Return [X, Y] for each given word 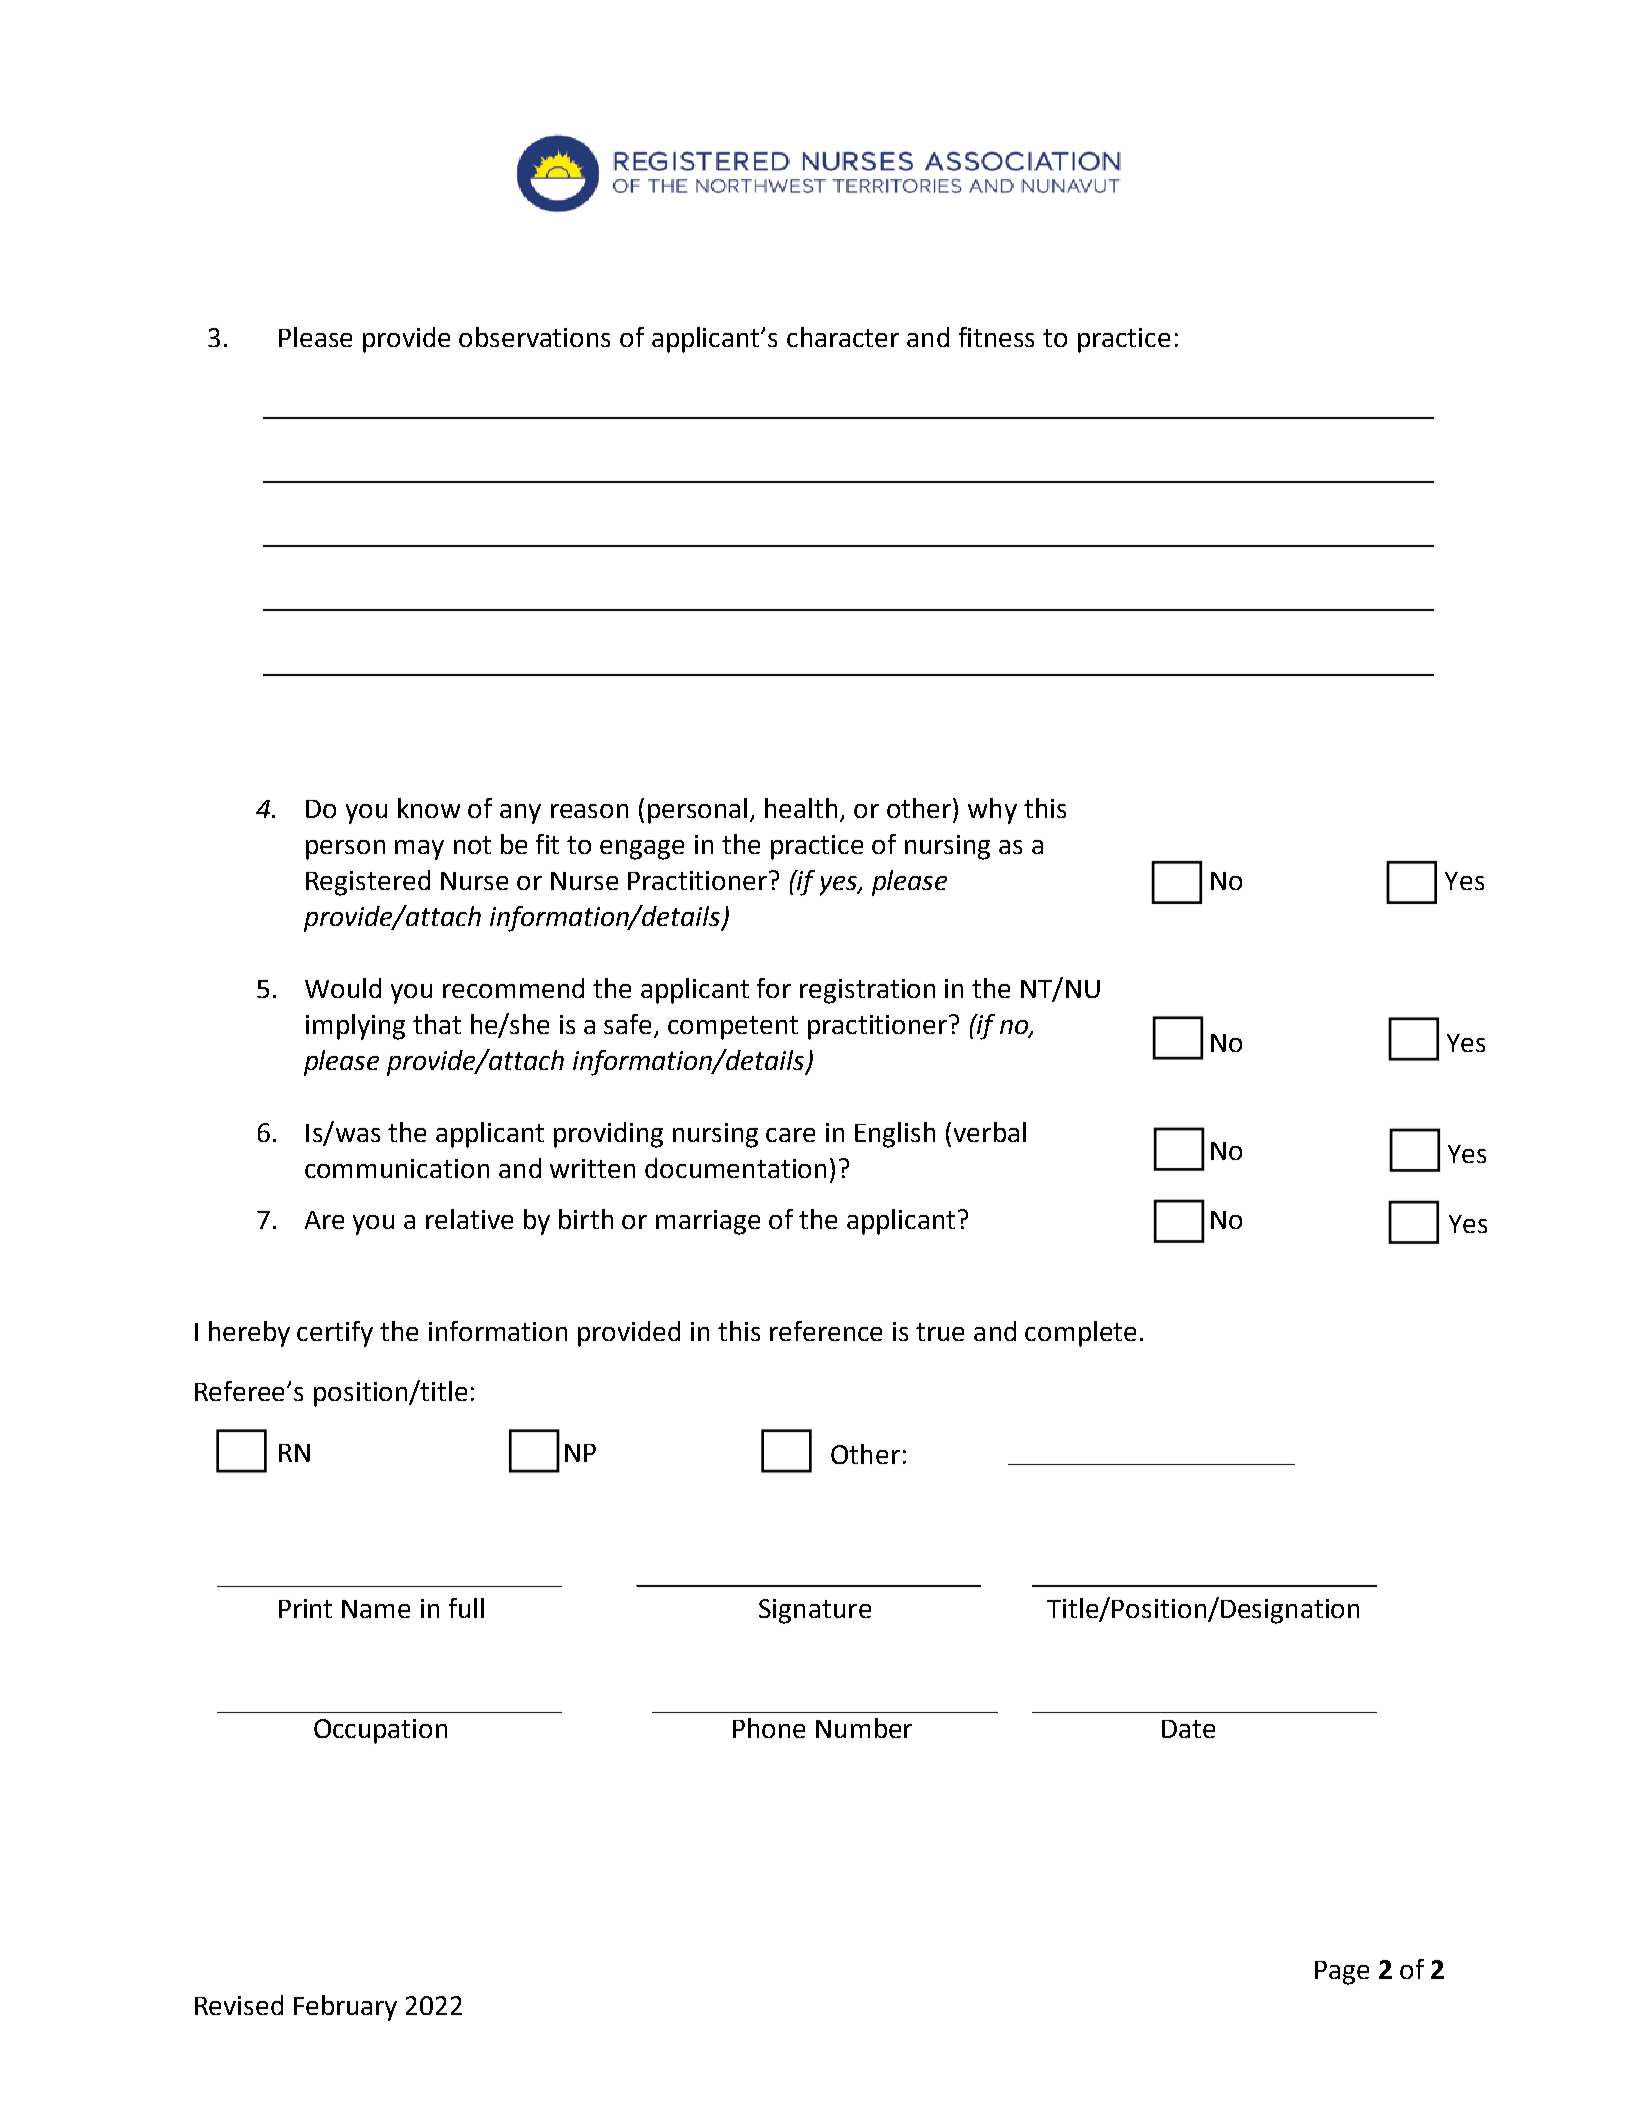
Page [1342, 1973]
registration [867, 991]
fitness [996, 337]
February [345, 2008]
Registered [368, 883]
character [843, 337]
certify [335, 1334]
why [992, 811]
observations [534, 337]
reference [826, 1331]
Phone [769, 1728]
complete [1080, 1334]
